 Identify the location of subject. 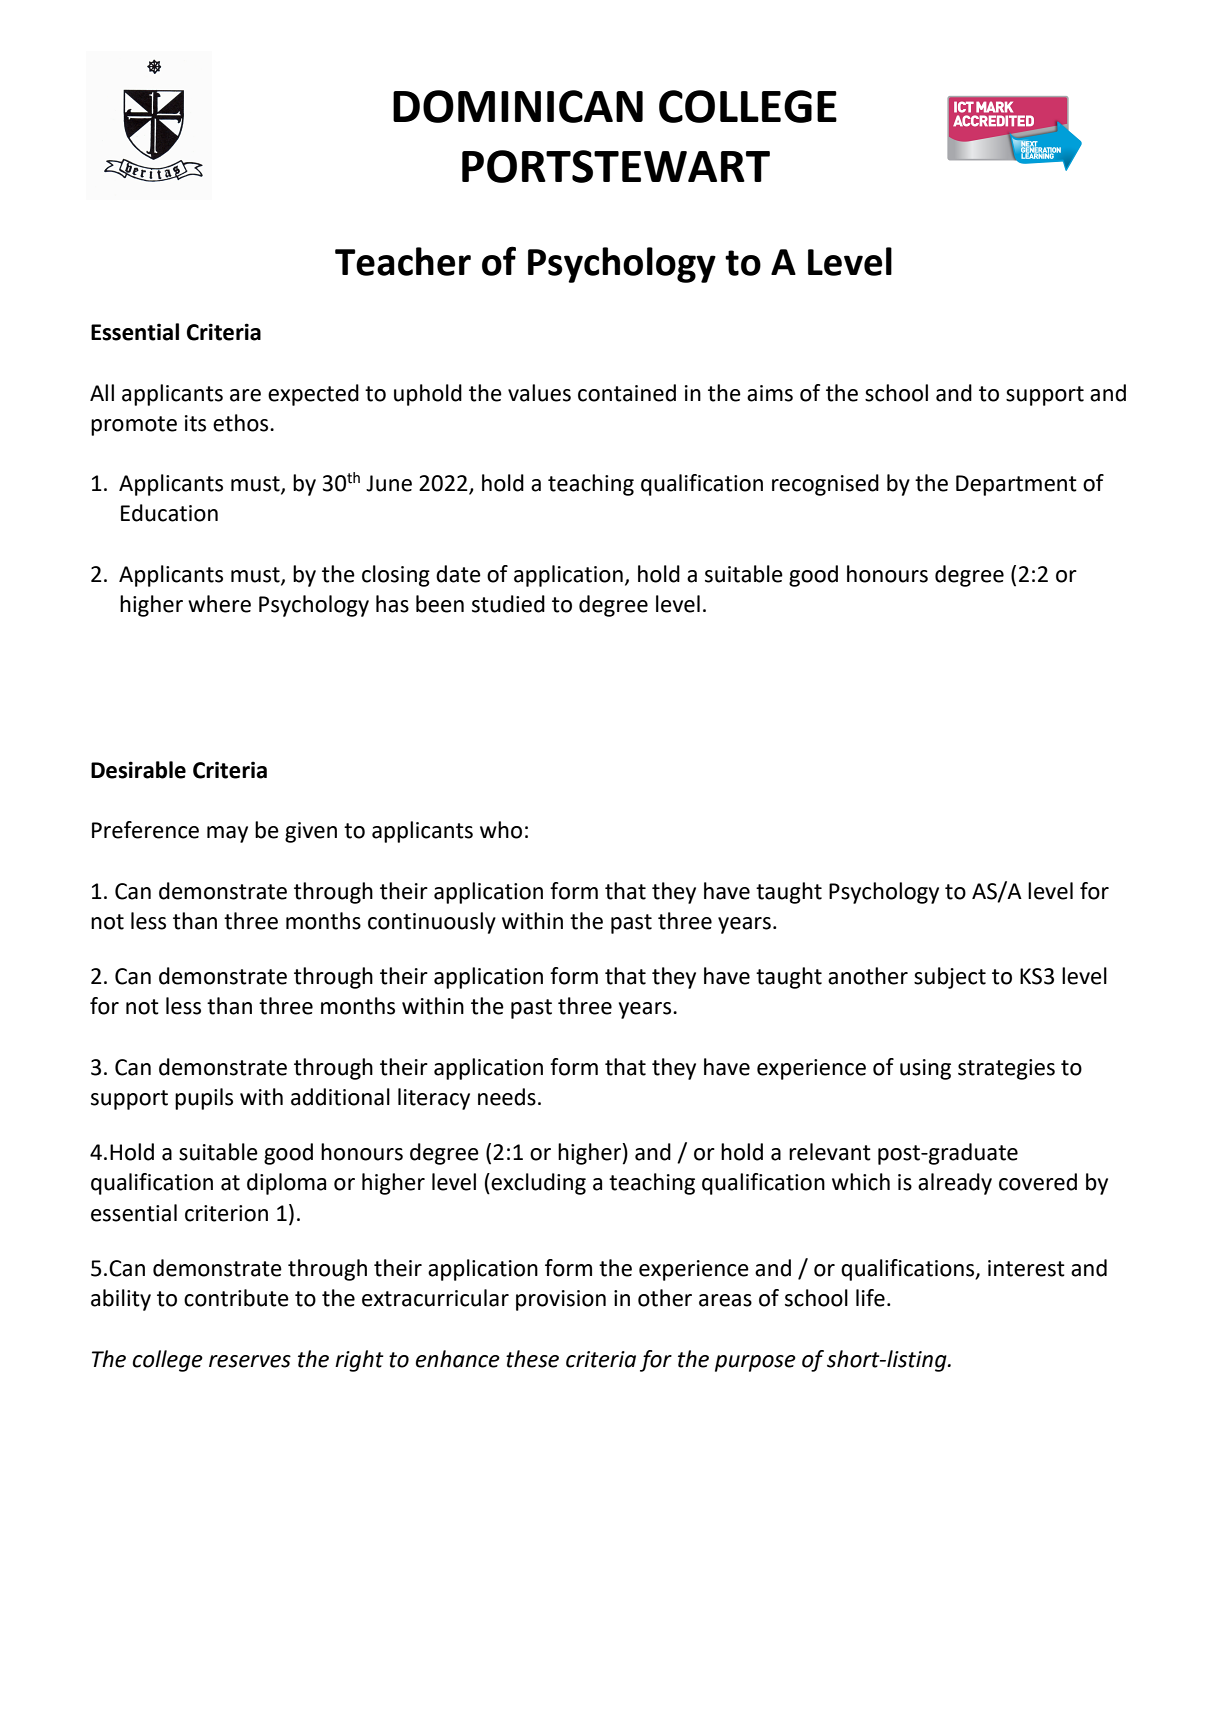
(950, 978).
